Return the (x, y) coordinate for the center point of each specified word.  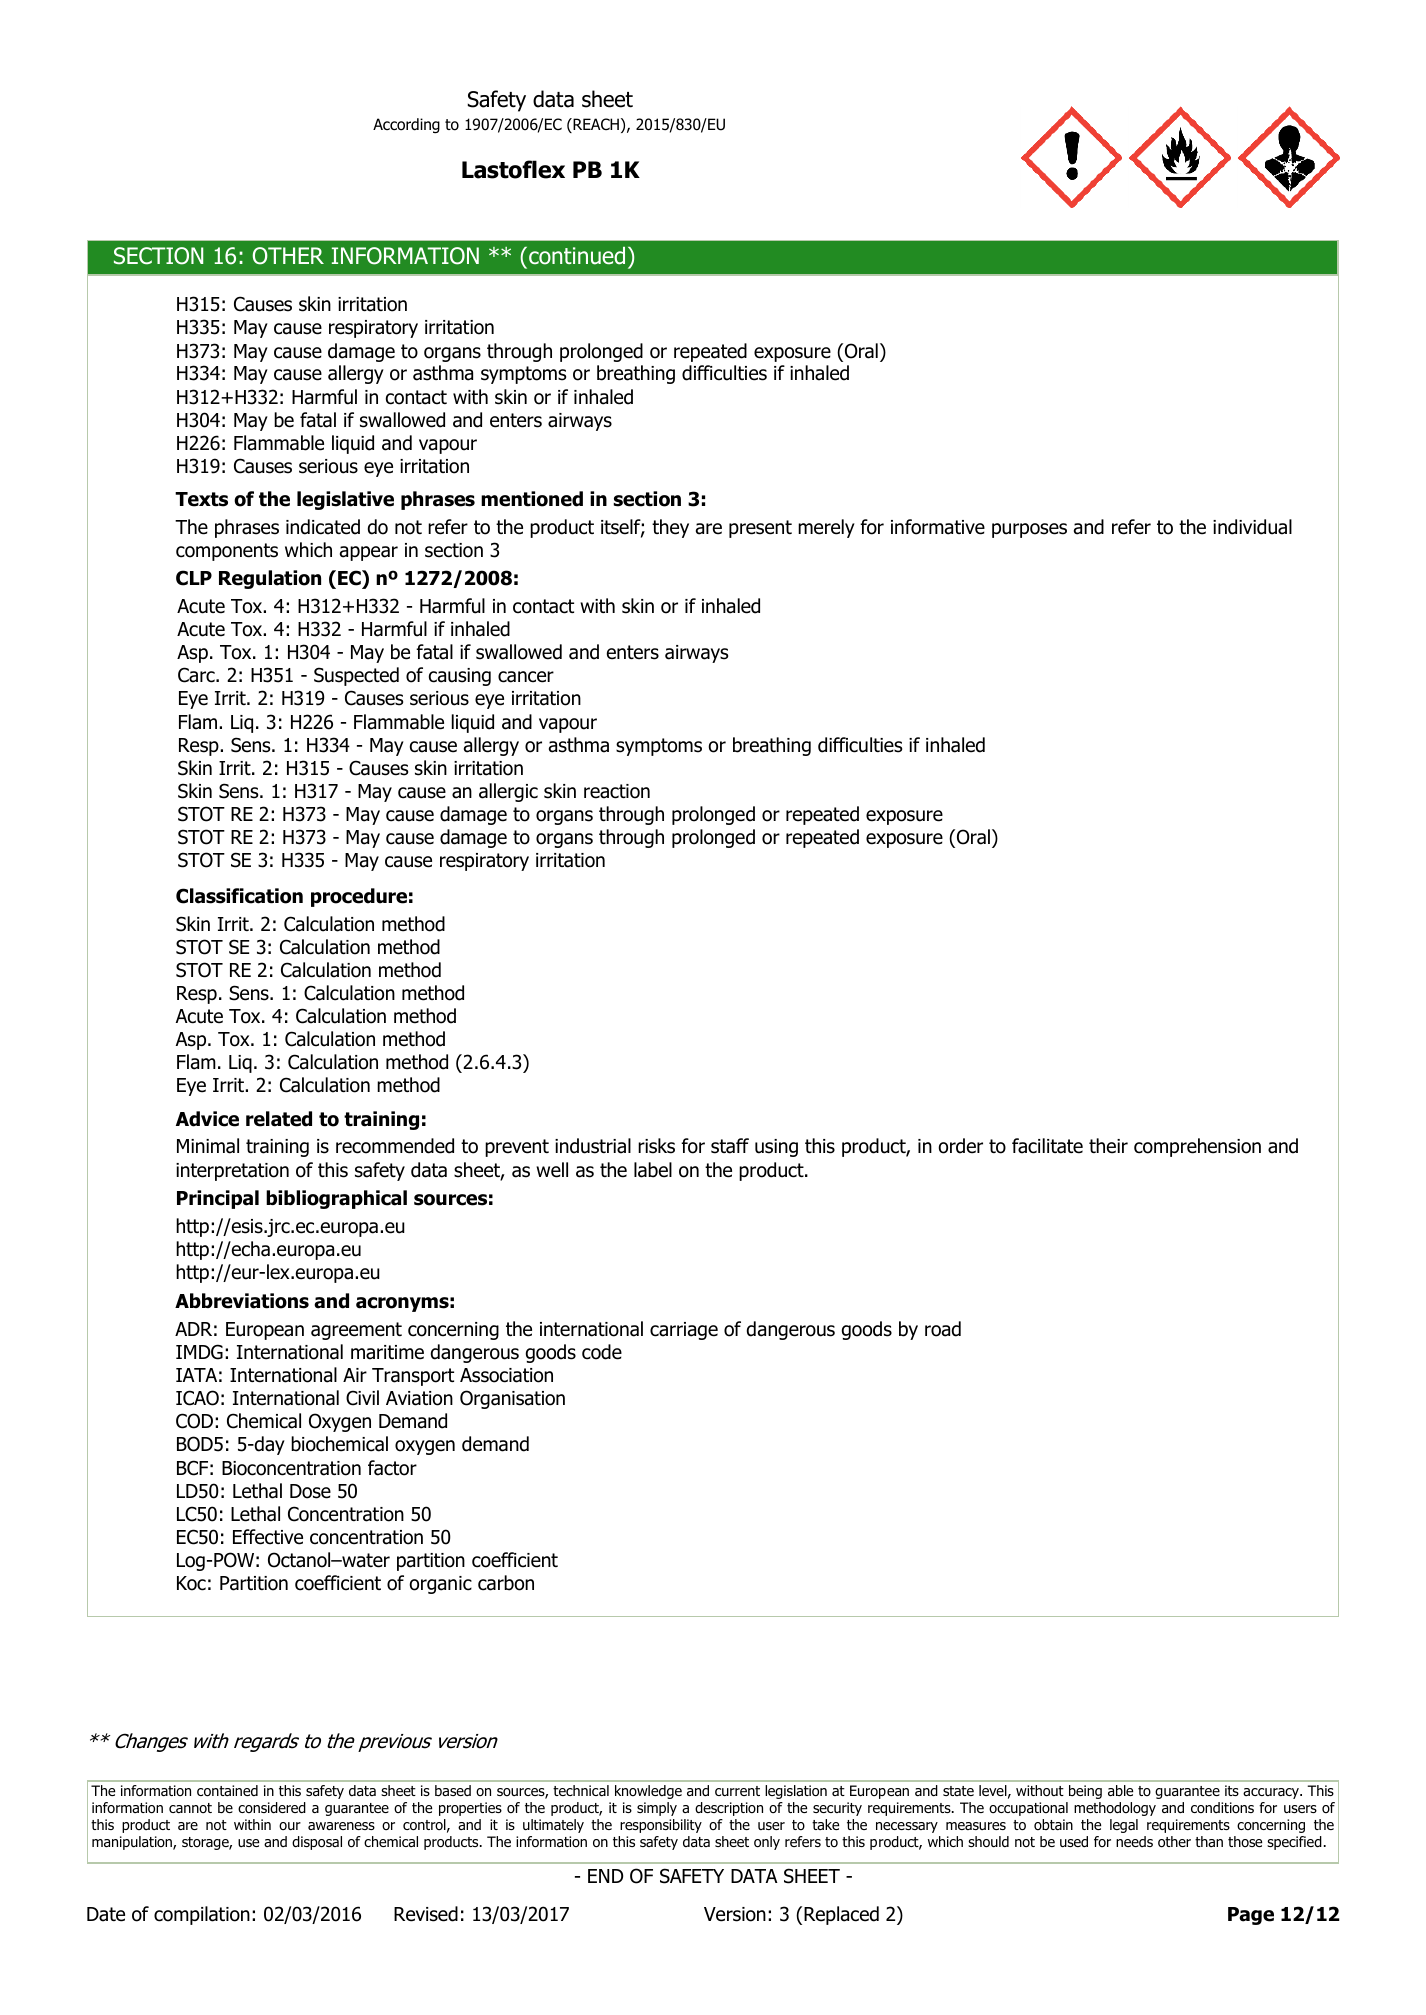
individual (1252, 527)
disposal (317, 1843)
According (406, 126)
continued (577, 256)
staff (730, 1146)
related (279, 1119)
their (1108, 1146)
